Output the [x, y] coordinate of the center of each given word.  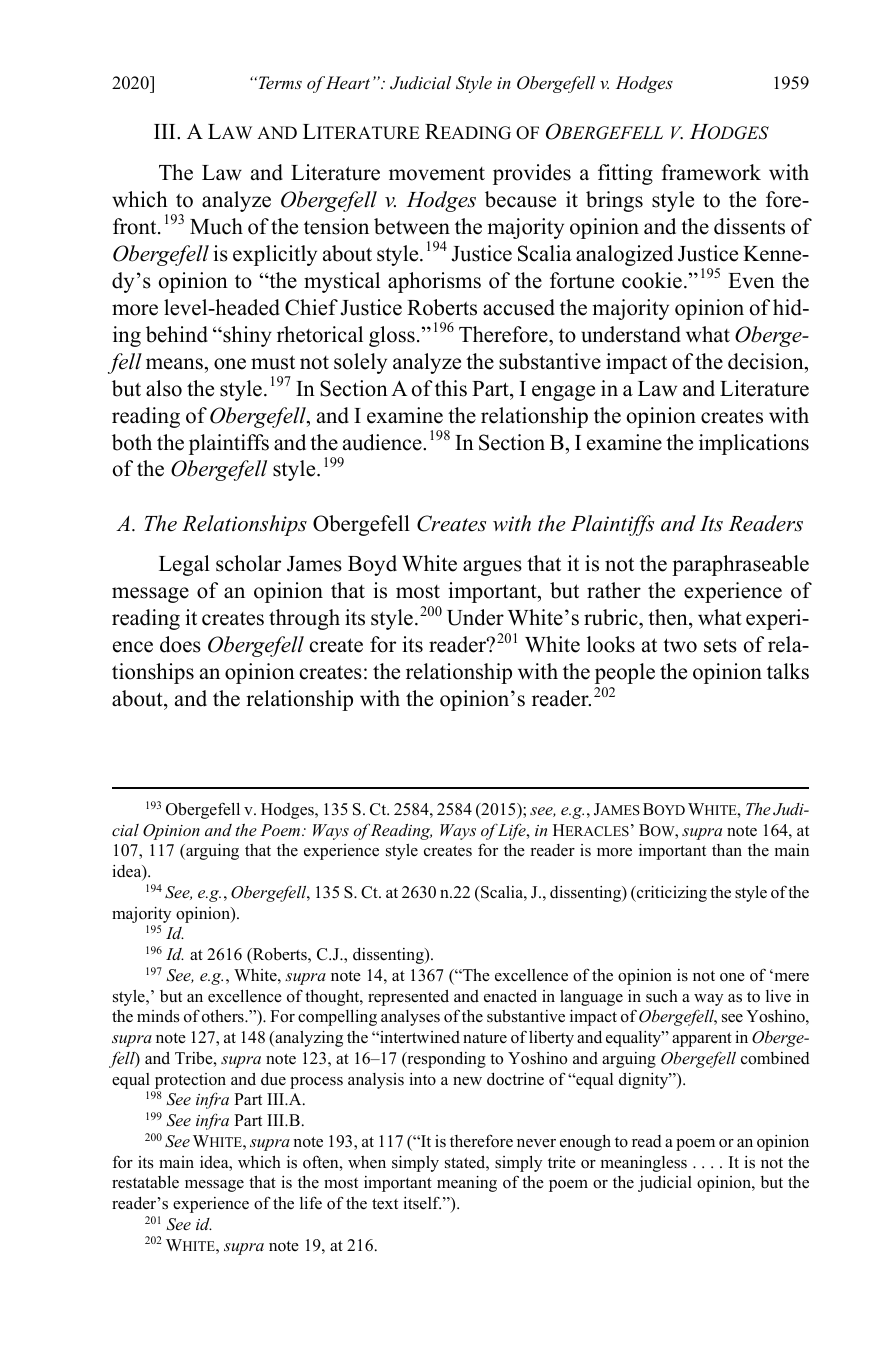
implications [754, 444]
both [132, 442]
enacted [510, 996]
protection [190, 1081]
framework [711, 172]
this [451, 388]
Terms [279, 82]
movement [437, 174]
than [727, 850]
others [224, 1016]
